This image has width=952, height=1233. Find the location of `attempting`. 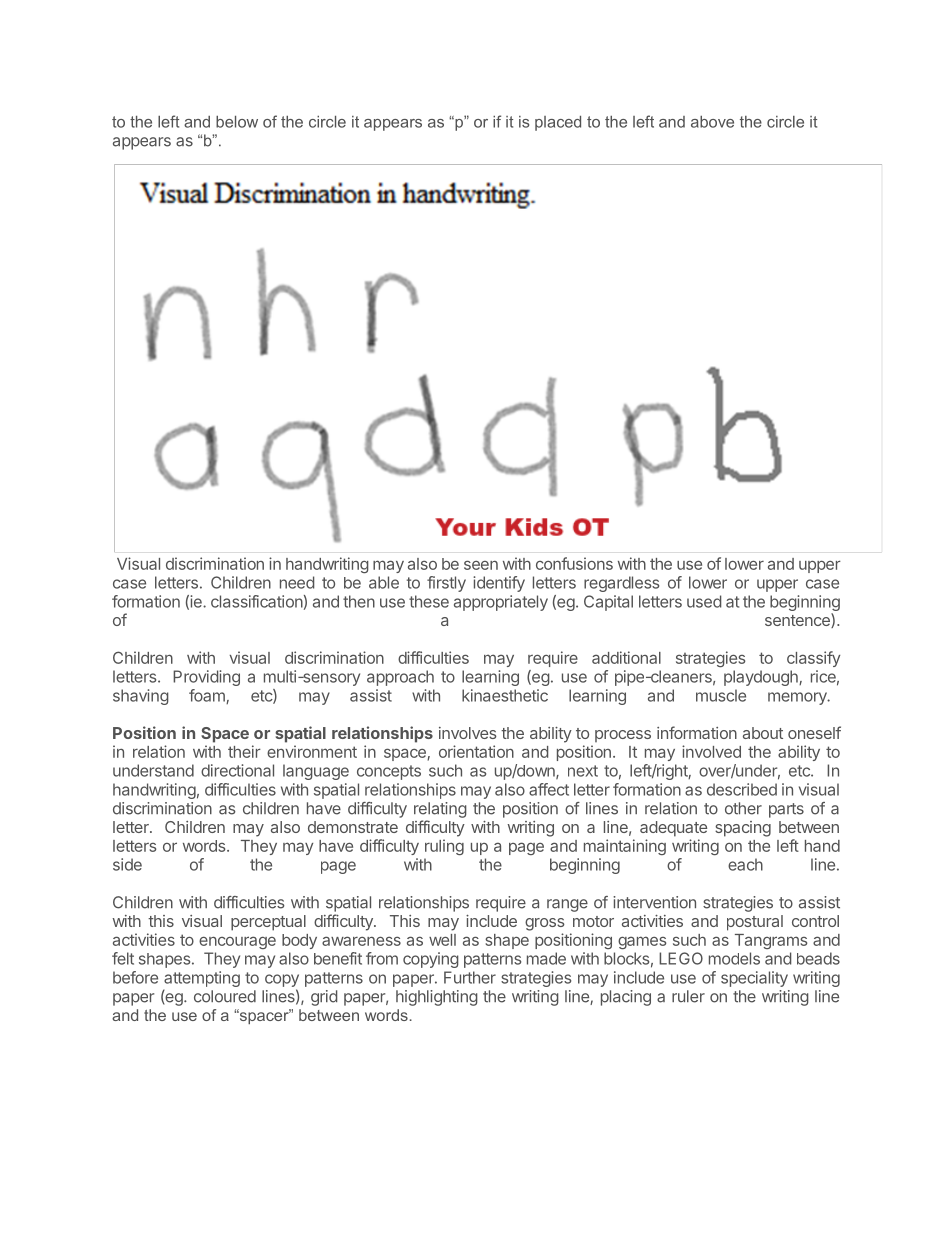

attempting is located at coordinates (202, 979).
